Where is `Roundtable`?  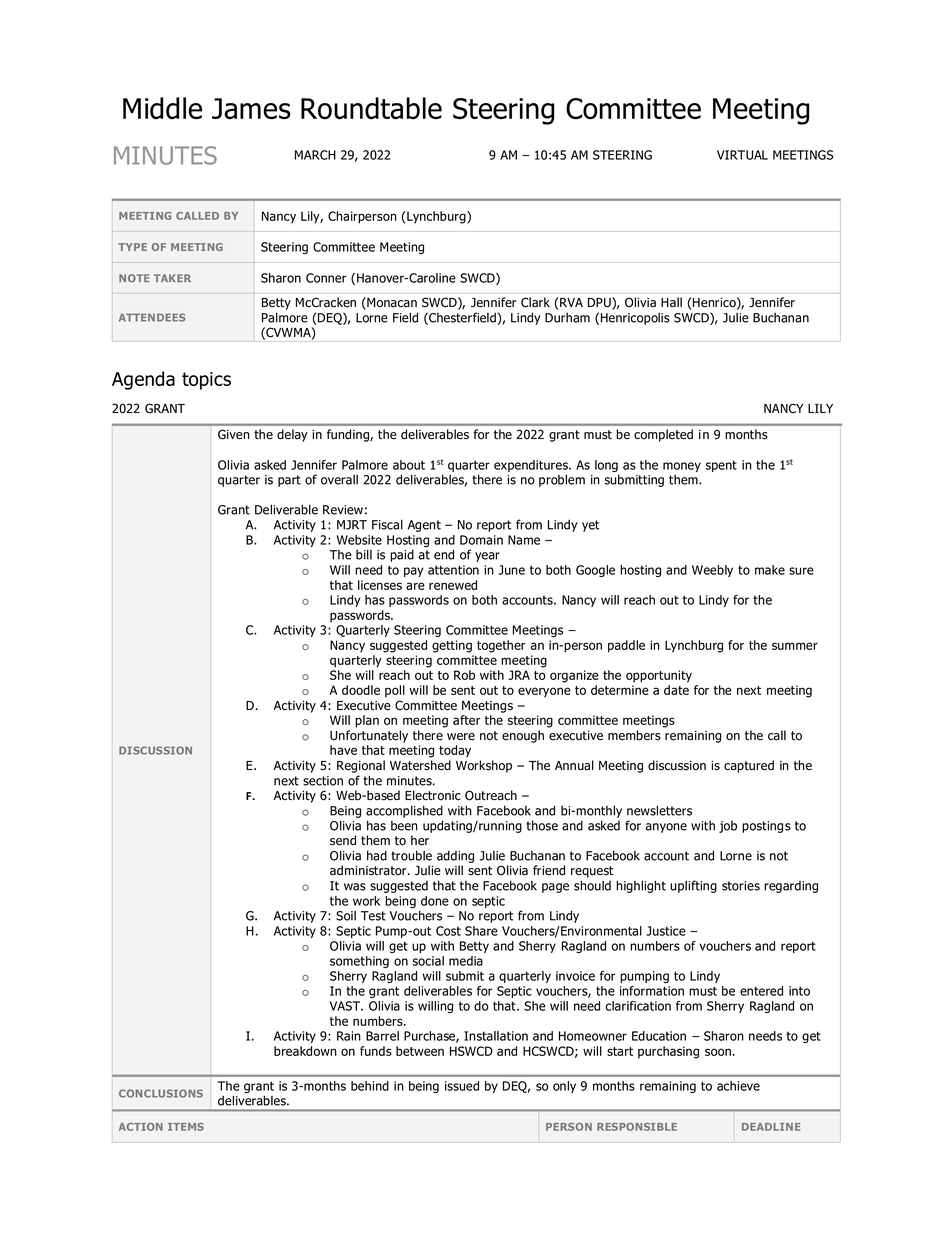
Roundtable is located at coordinates (371, 108).
